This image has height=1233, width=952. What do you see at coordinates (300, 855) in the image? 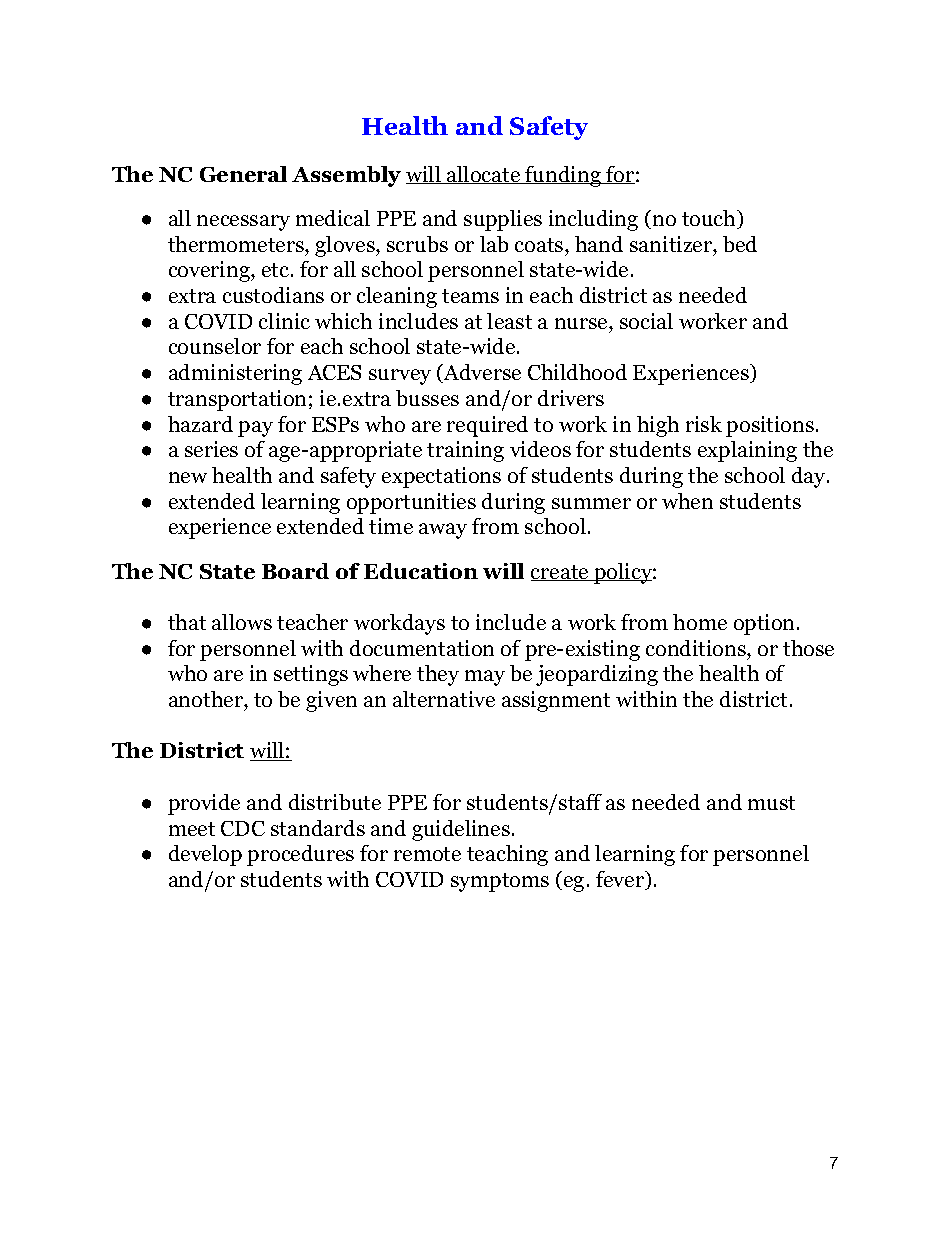
I see `procedures` at bounding box center [300, 855].
